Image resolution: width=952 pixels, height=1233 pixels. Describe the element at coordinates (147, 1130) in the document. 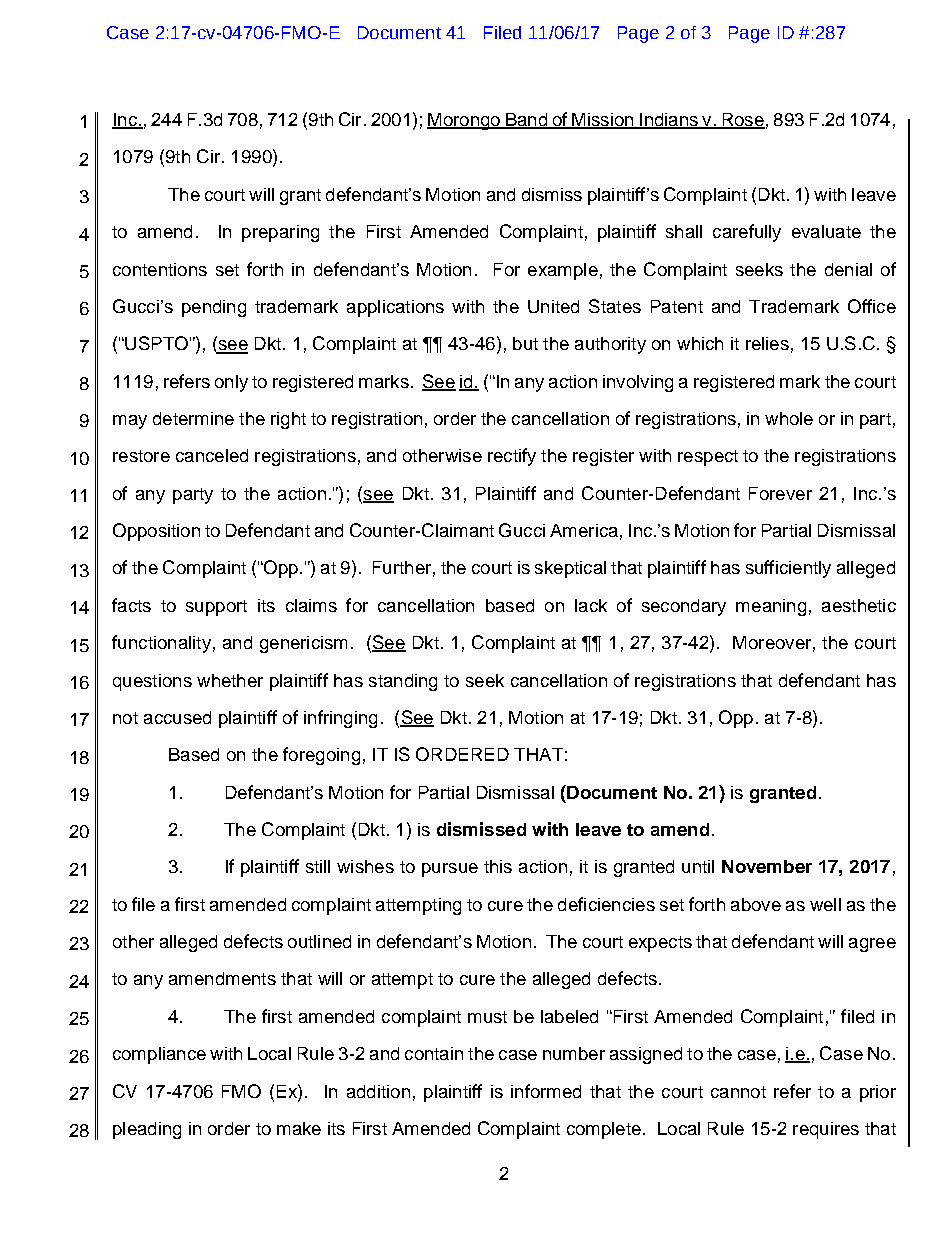

I see `pleading` at that location.
